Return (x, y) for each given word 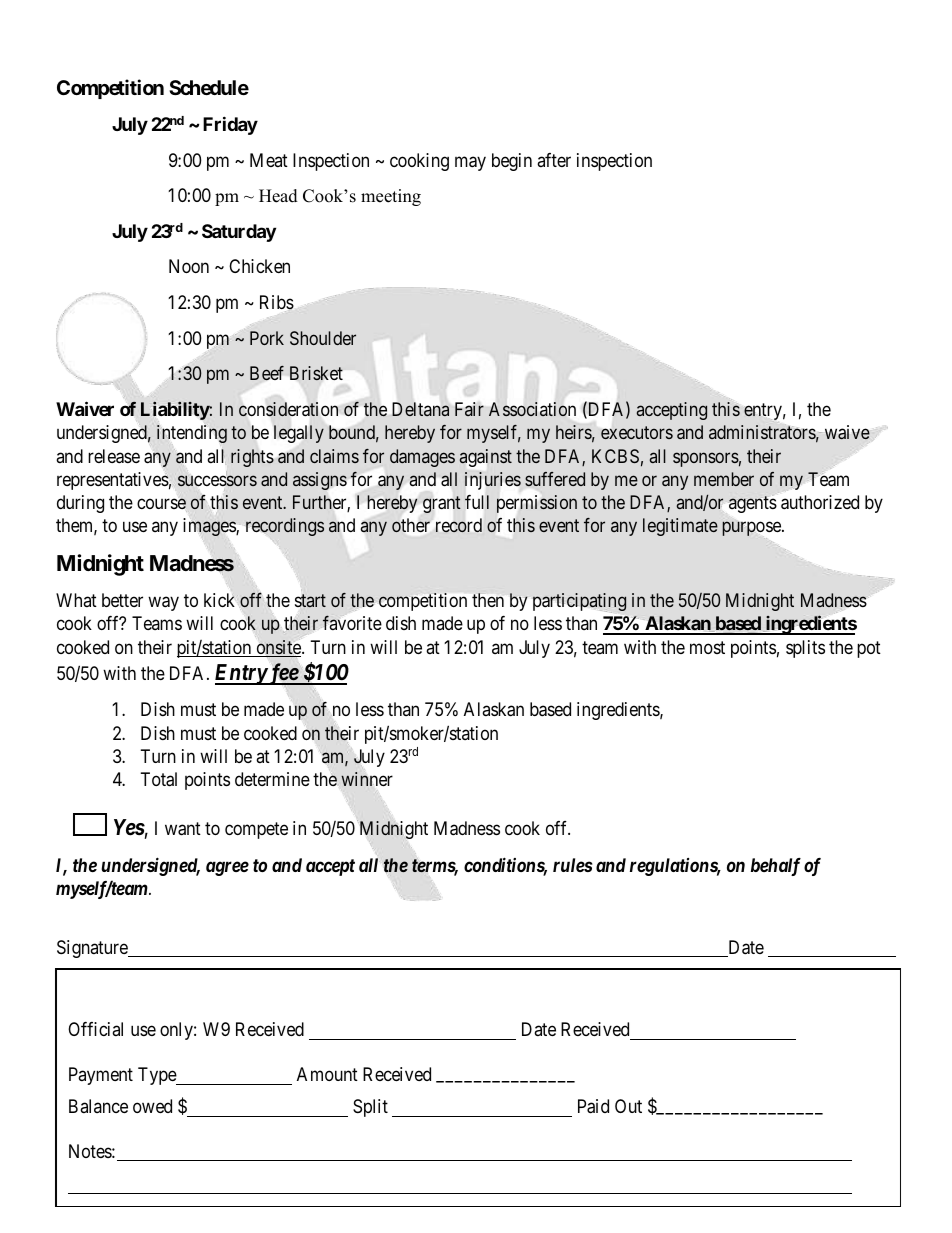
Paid (593, 1106)
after (554, 160)
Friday (230, 125)
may (470, 163)
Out (628, 1106)
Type (158, 1076)
